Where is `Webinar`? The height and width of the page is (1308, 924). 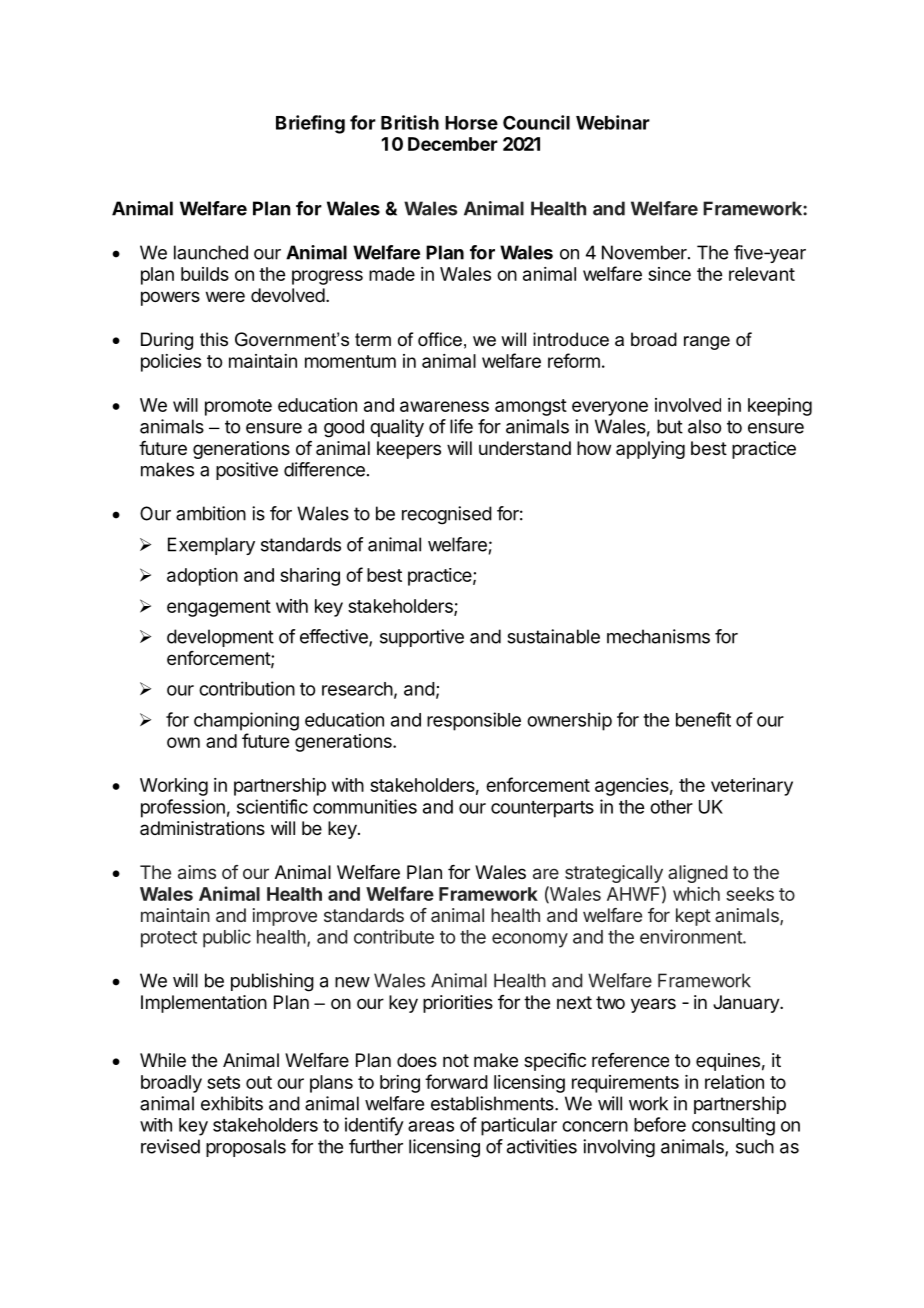 Webinar is located at coordinates (613, 122).
